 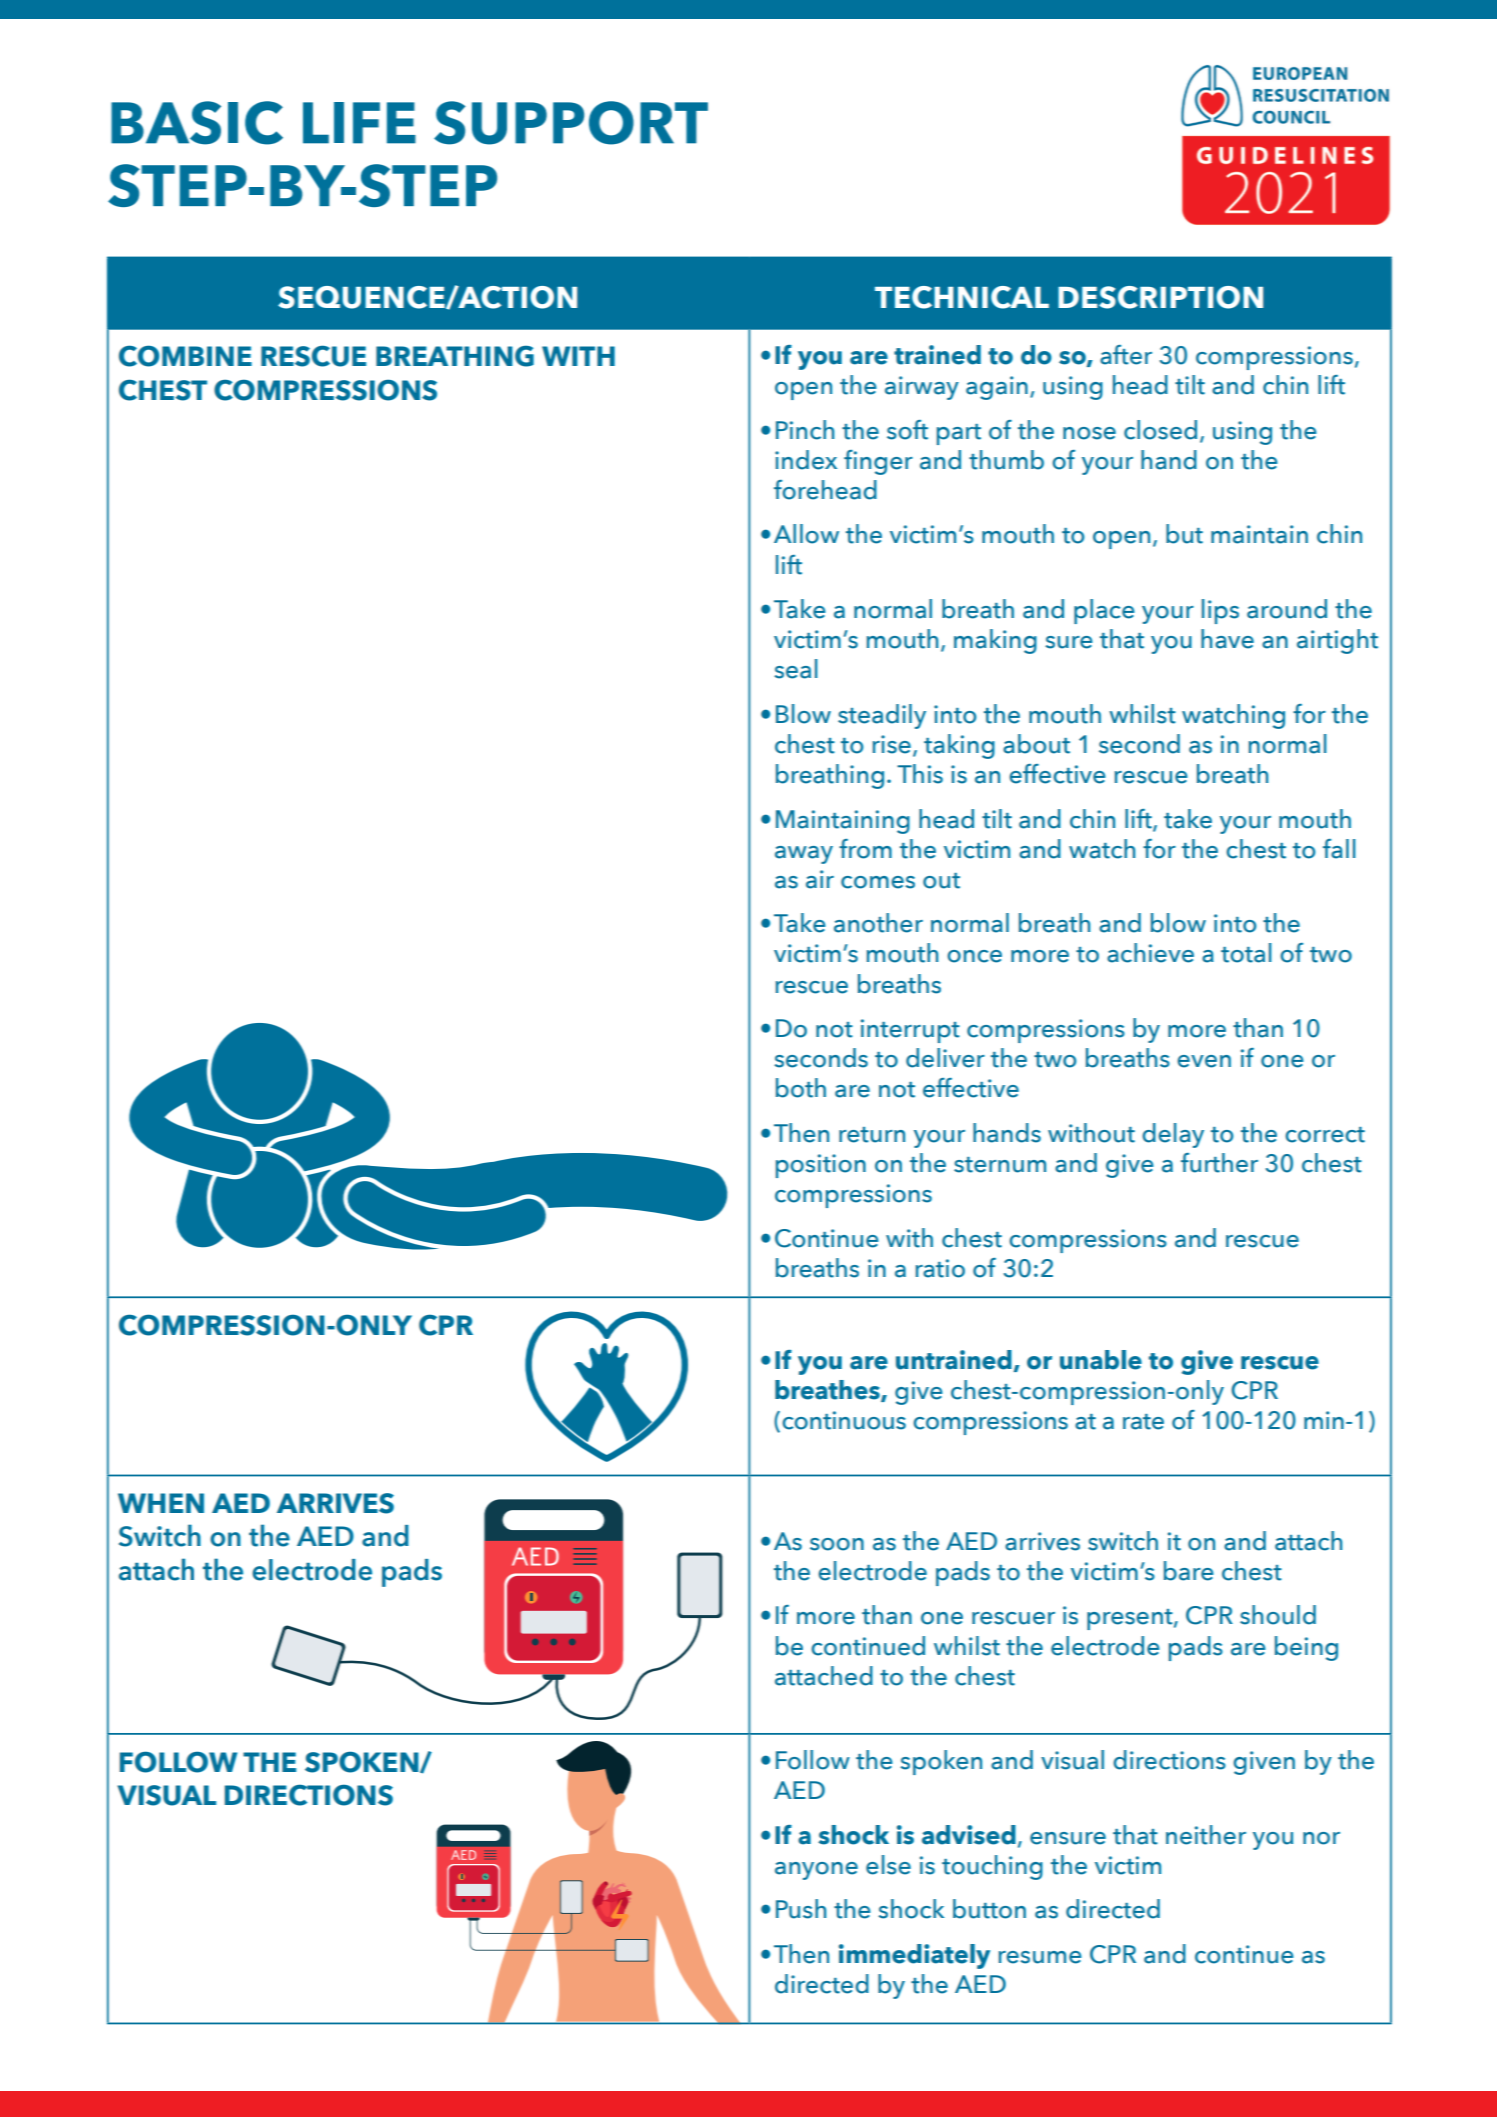 I want to click on WHEN, so click(x=161, y=1503).
